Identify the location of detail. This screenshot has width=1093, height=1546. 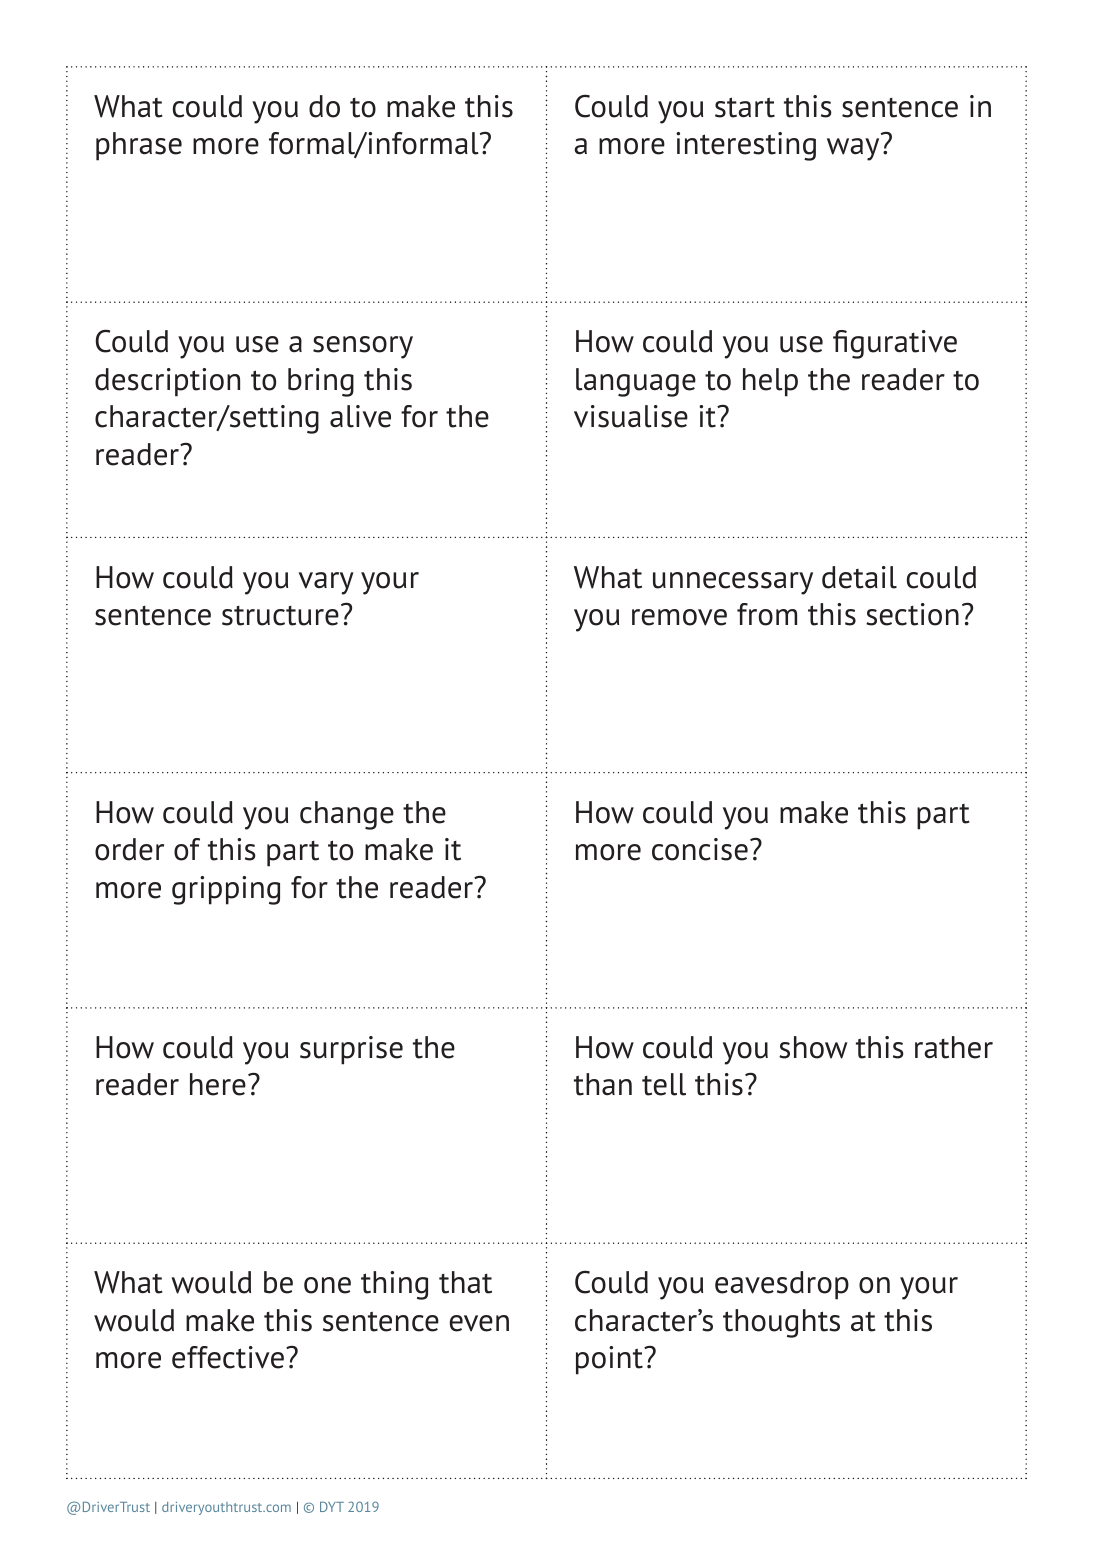
(859, 577).
